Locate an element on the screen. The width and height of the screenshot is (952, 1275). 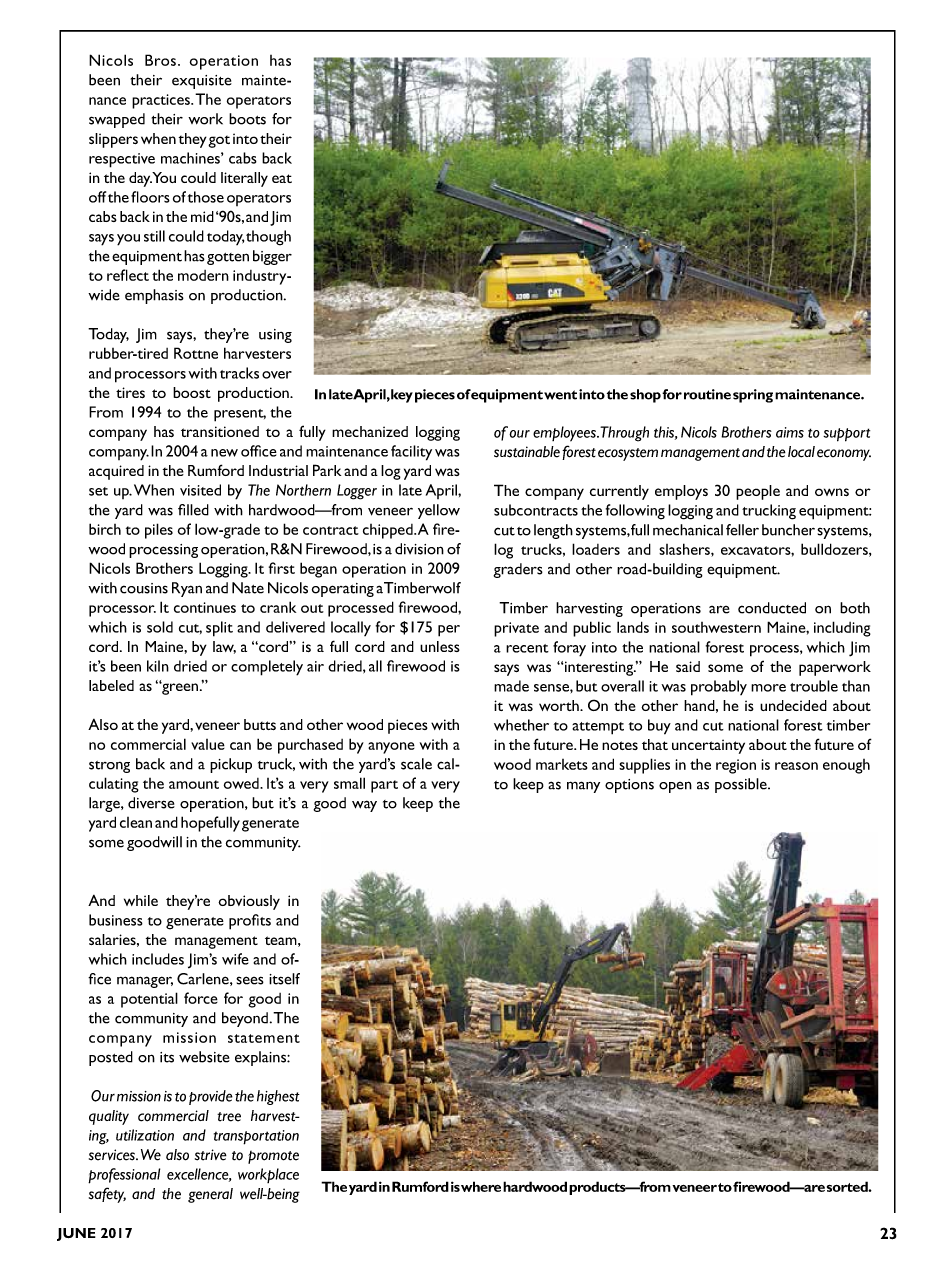
southwestern is located at coordinates (716, 627).
